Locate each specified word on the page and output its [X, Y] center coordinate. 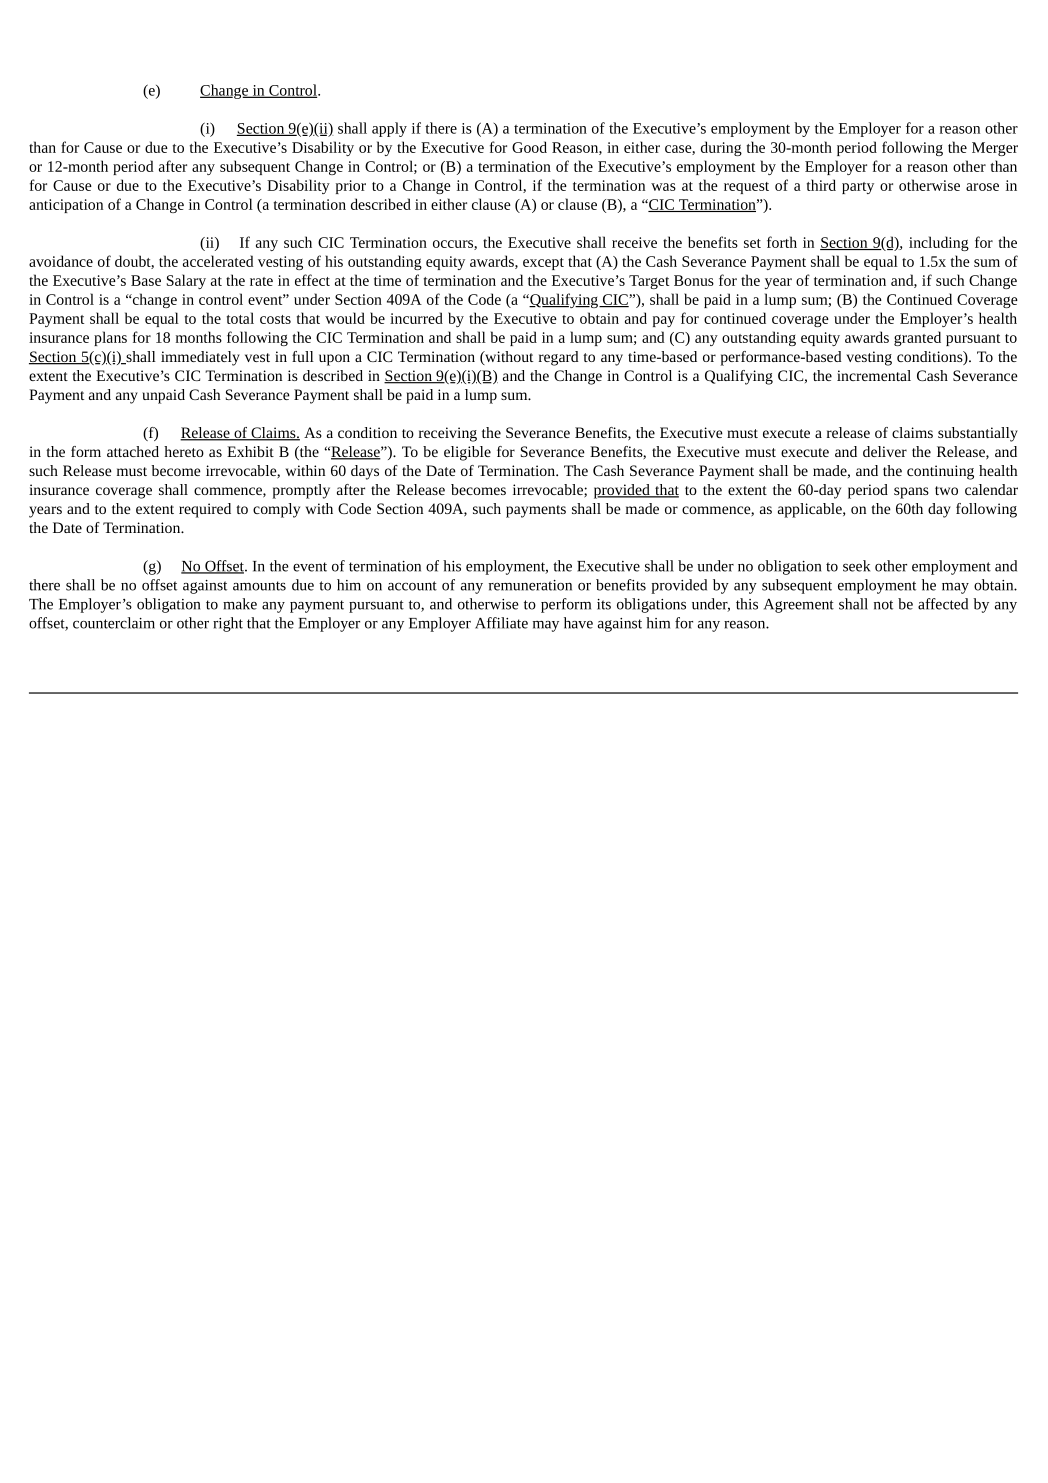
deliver [885, 451]
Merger [995, 149]
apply [389, 129]
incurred [416, 318]
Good [529, 147]
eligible [467, 453]
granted [917, 338]
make [240, 604]
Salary [186, 281]
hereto [184, 451]
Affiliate [501, 623]
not [883, 605]
